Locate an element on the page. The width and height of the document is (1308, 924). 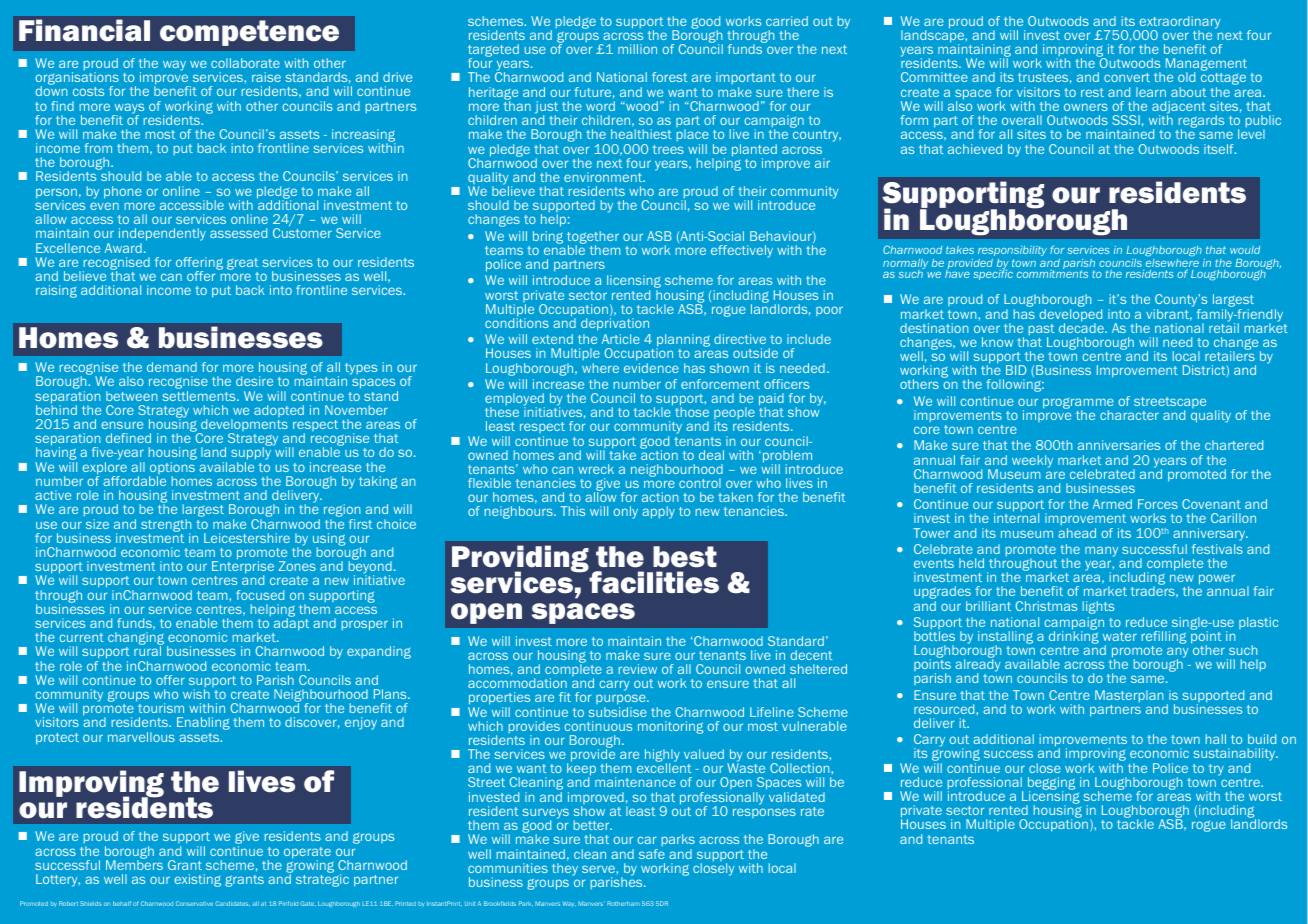
deal is located at coordinates (711, 455).
